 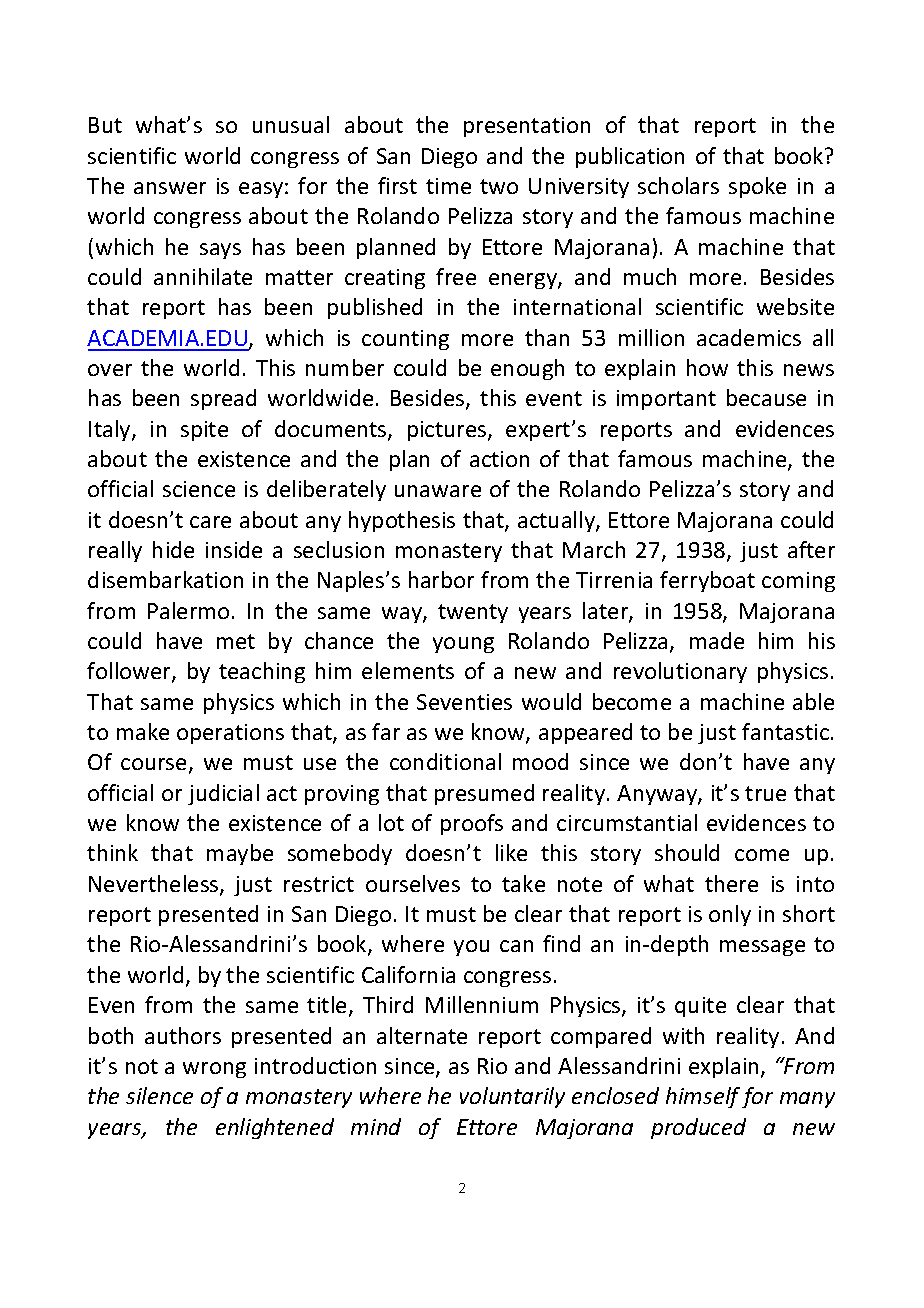 What do you see at coordinates (188, 610) in the screenshot?
I see `Palermo` at bounding box center [188, 610].
